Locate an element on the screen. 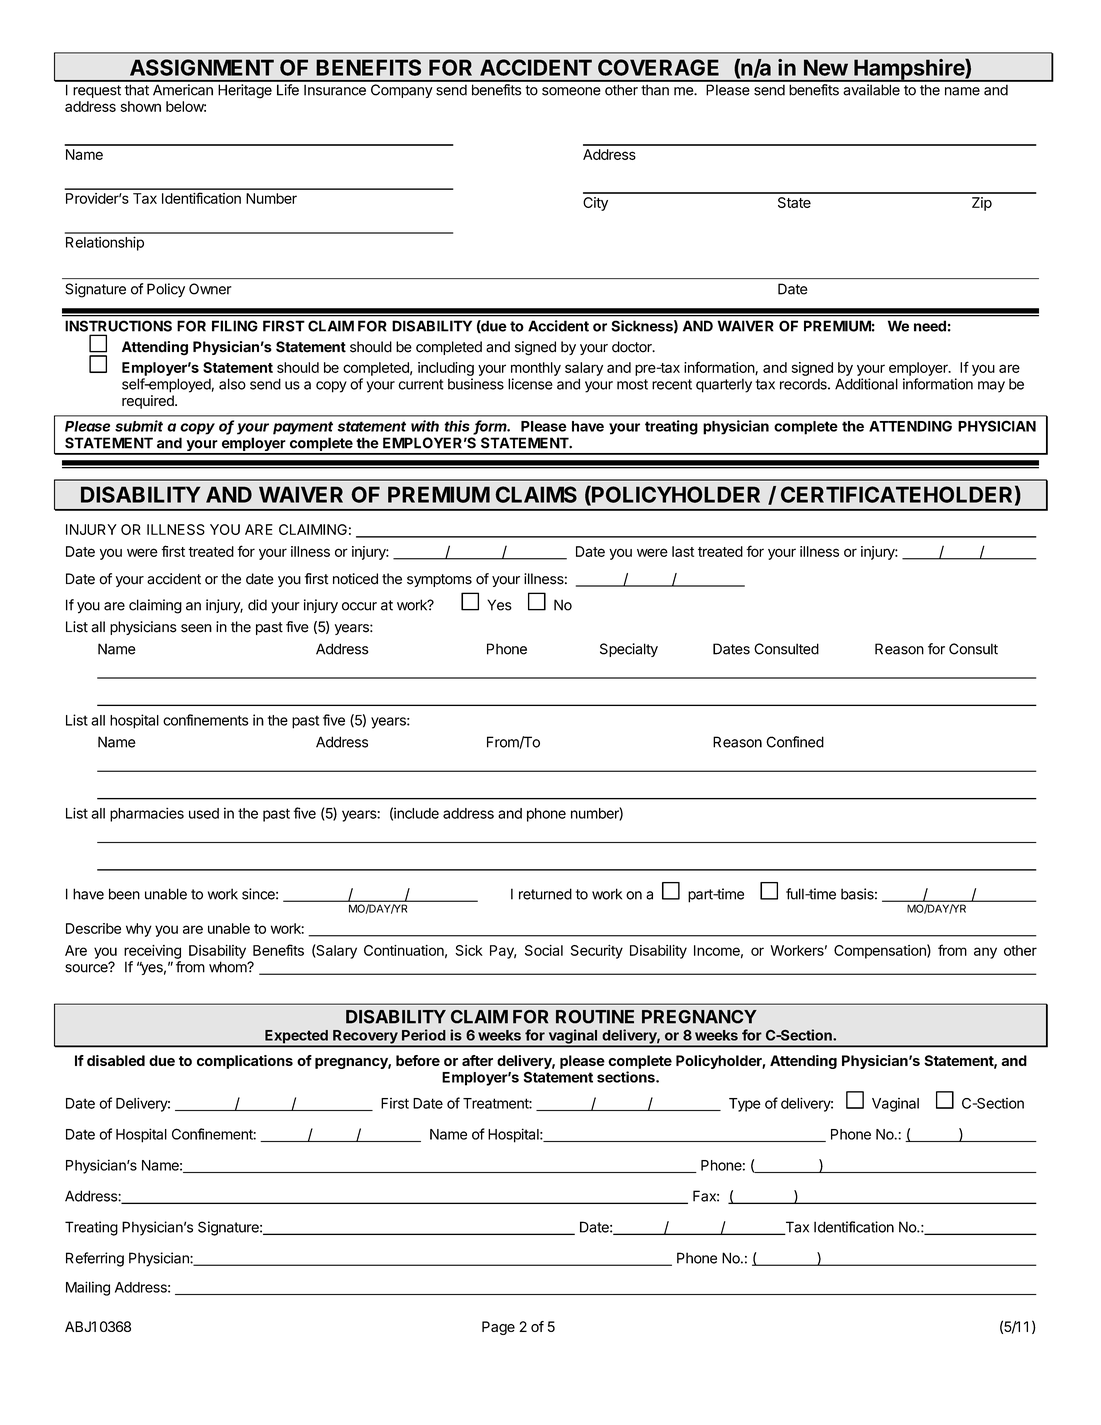 The height and width of the screenshot is (1425, 1101). Social is located at coordinates (544, 950).
